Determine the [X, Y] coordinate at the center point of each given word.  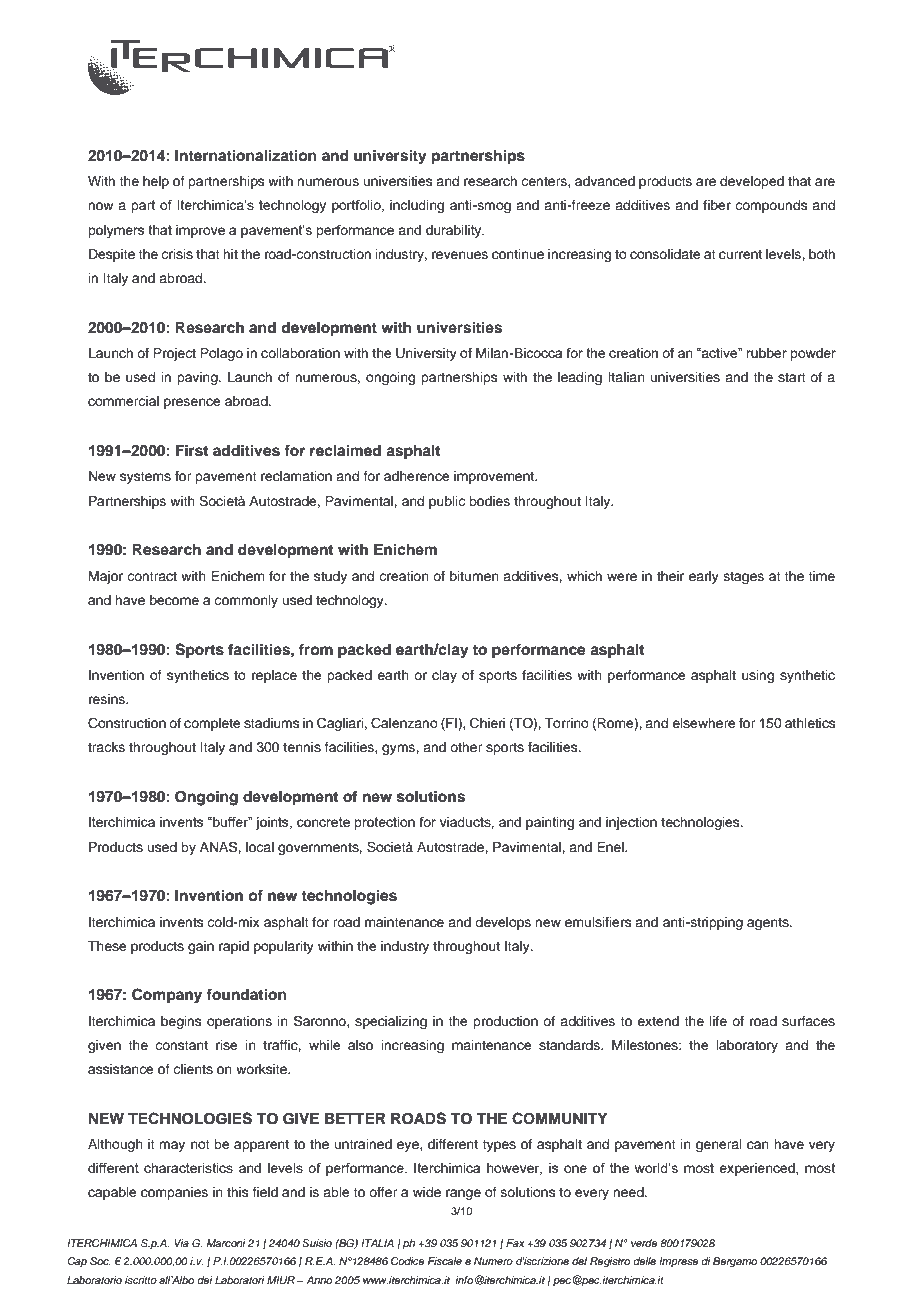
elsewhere [704, 723]
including [417, 206]
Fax [515, 1243]
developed [752, 182]
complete [212, 724]
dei [205, 1280]
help [156, 182]
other [466, 747]
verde [644, 1243]
